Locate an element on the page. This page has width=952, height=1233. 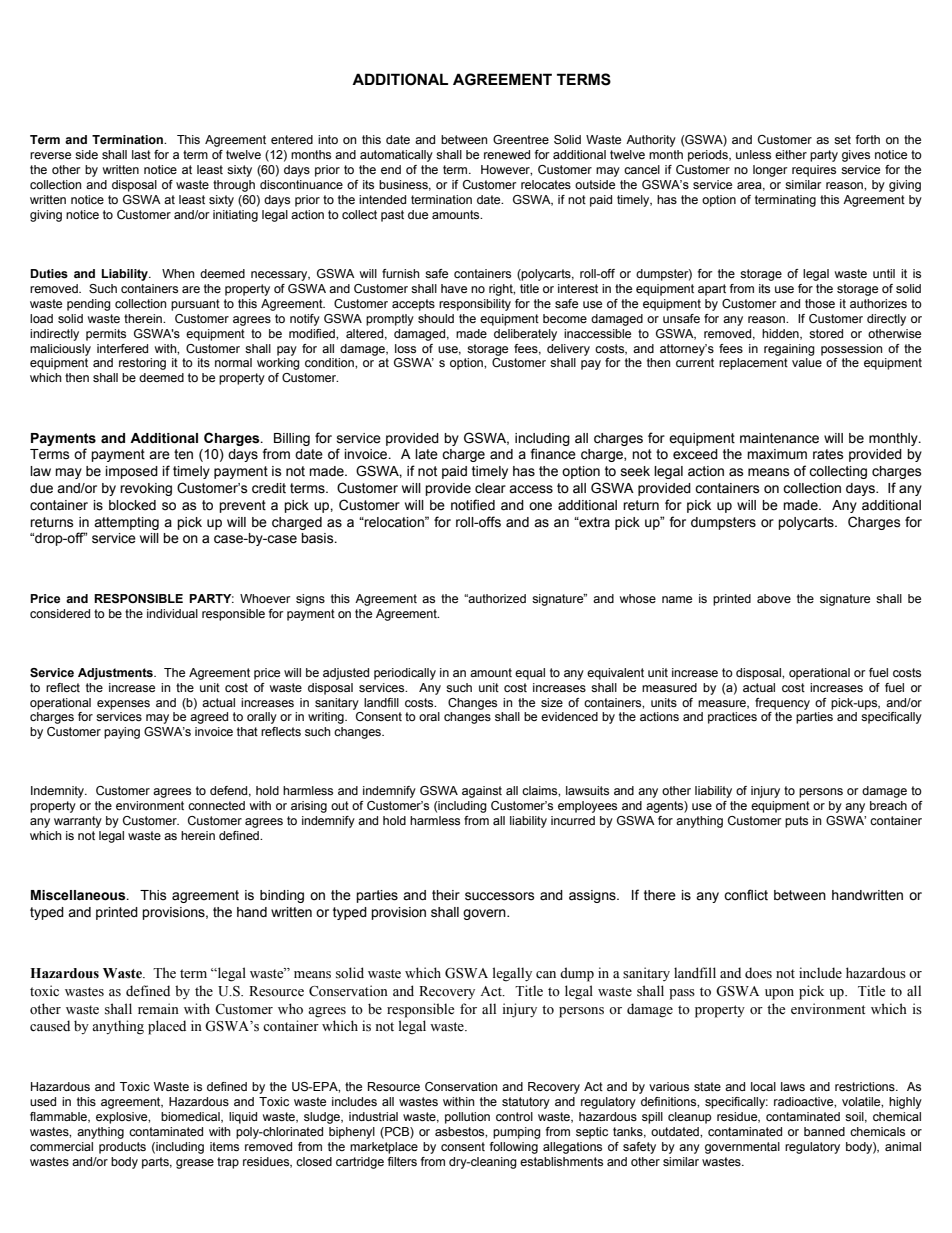
Miscellaneous is located at coordinates (79, 895).
